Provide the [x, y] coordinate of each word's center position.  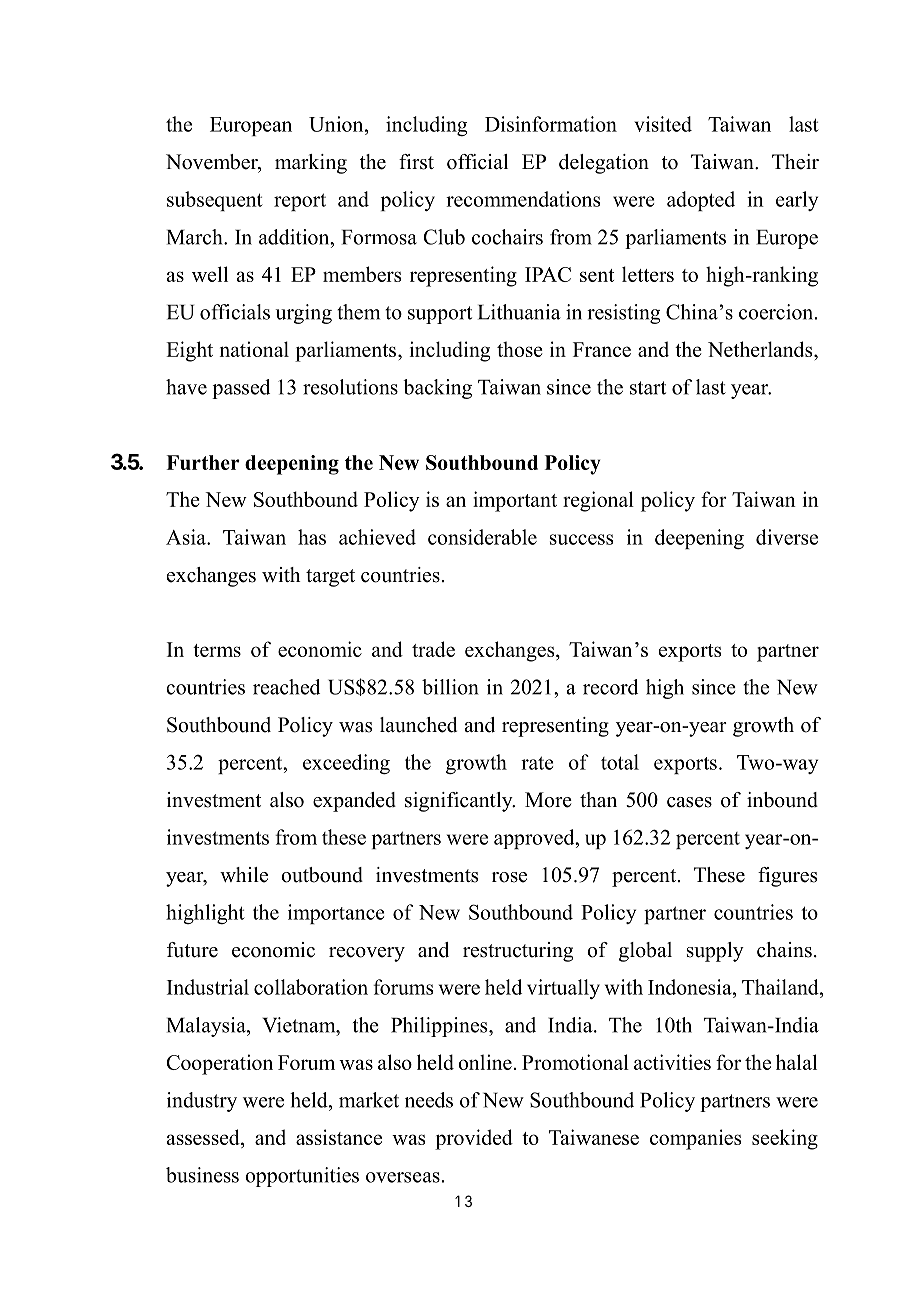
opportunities [302, 1177]
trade [433, 649]
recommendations [523, 199]
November [213, 163]
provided [474, 1139]
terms [217, 650]
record [610, 687]
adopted [701, 201]
